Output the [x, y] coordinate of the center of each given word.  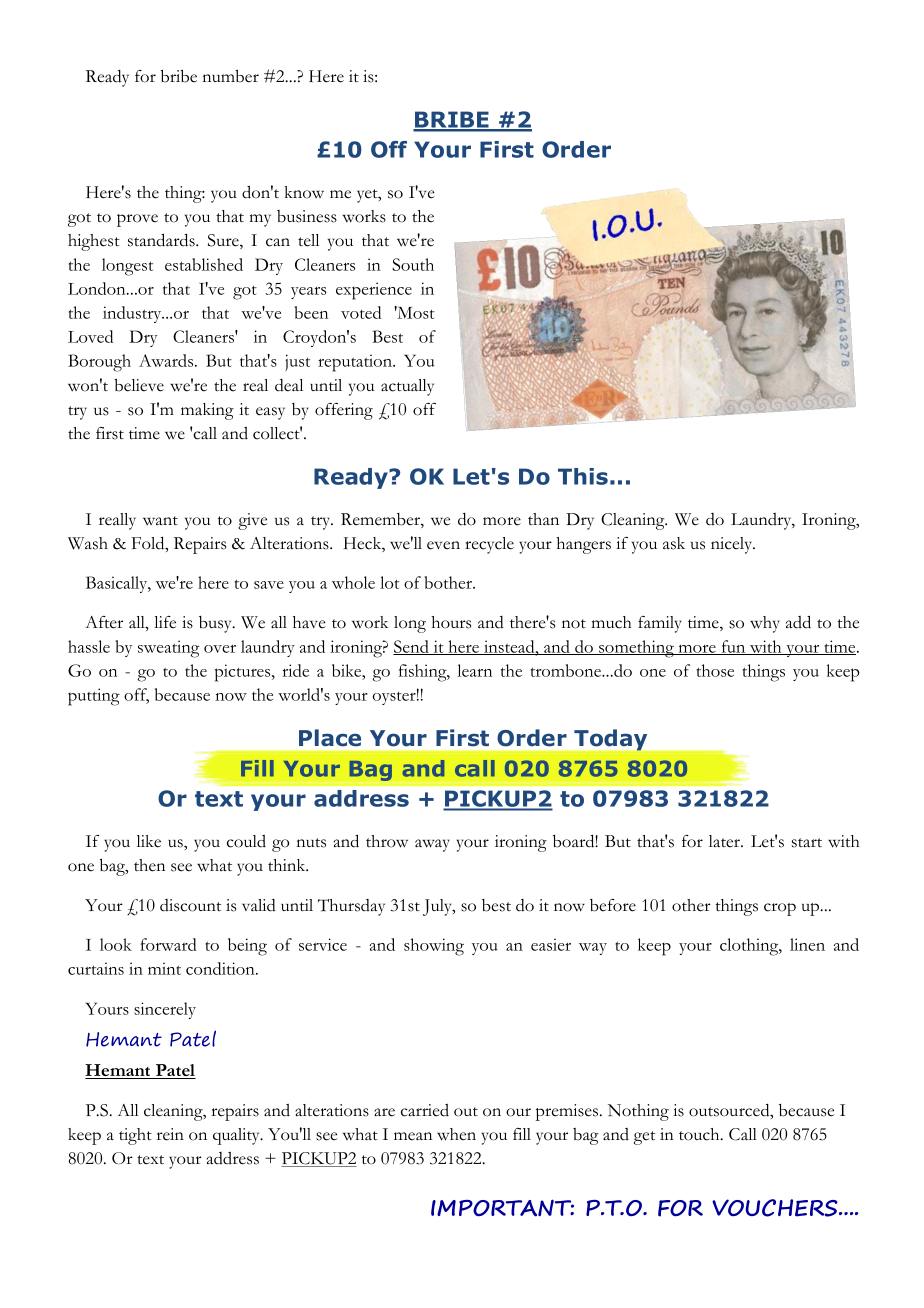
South [413, 264]
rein [170, 1134]
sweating [169, 649]
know [304, 192]
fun [733, 647]
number [231, 76]
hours [451, 622]
